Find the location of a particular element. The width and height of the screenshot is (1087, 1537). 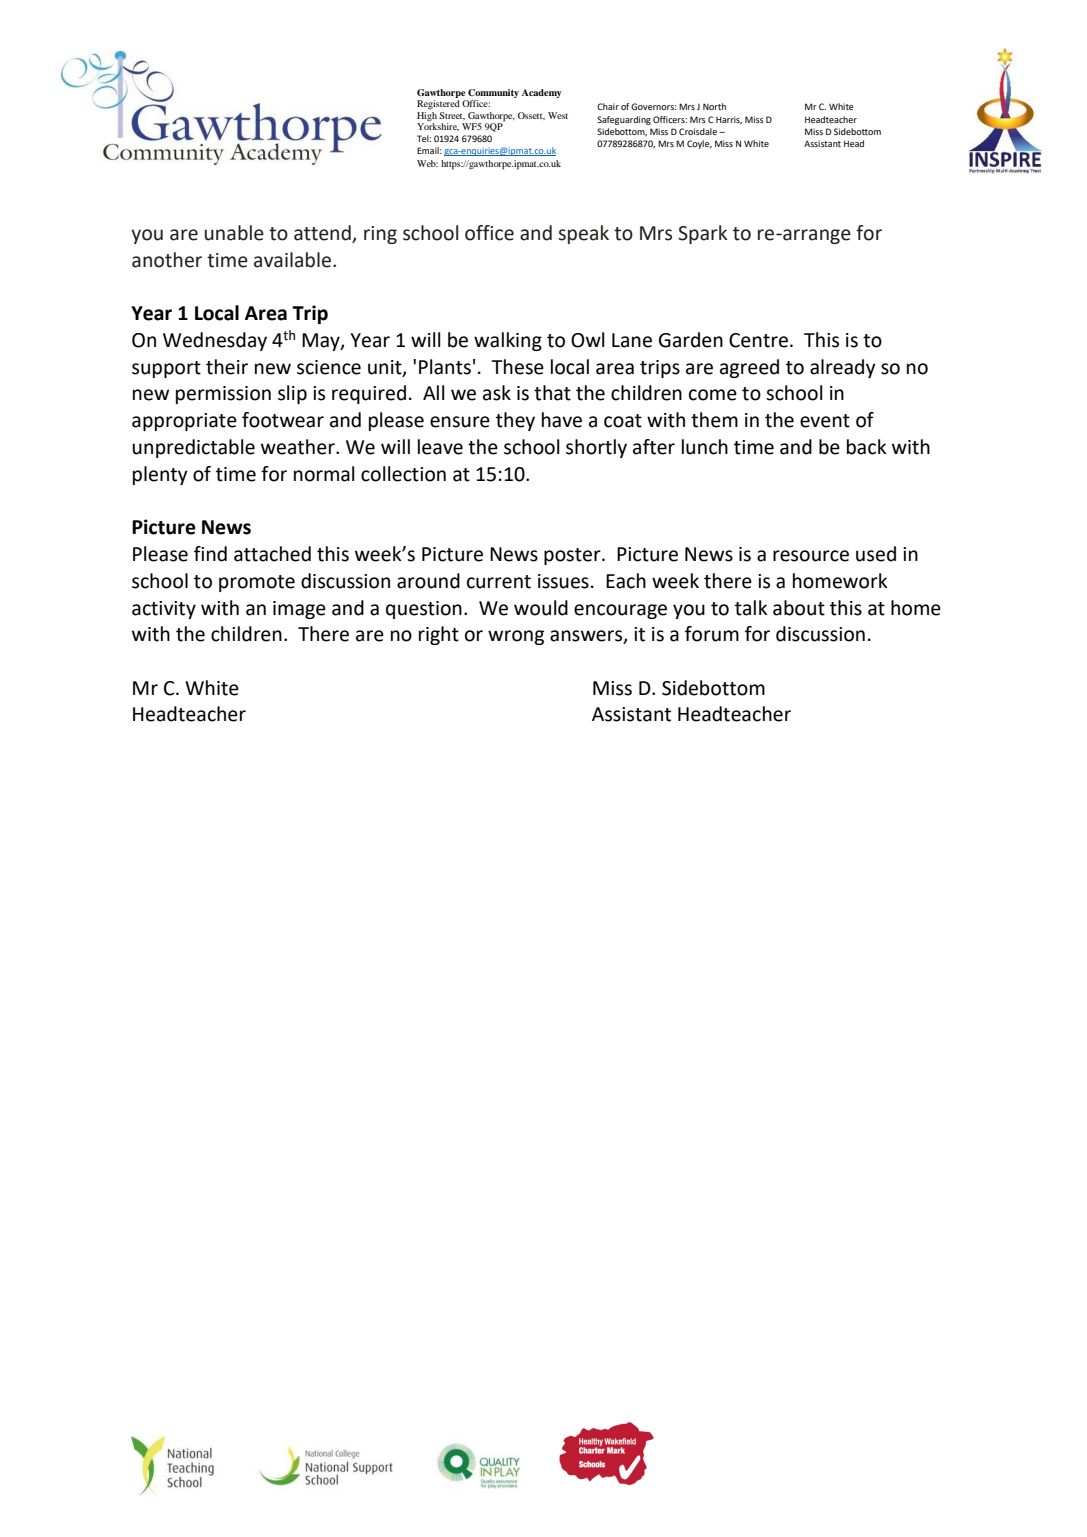

back is located at coordinates (867, 447).
